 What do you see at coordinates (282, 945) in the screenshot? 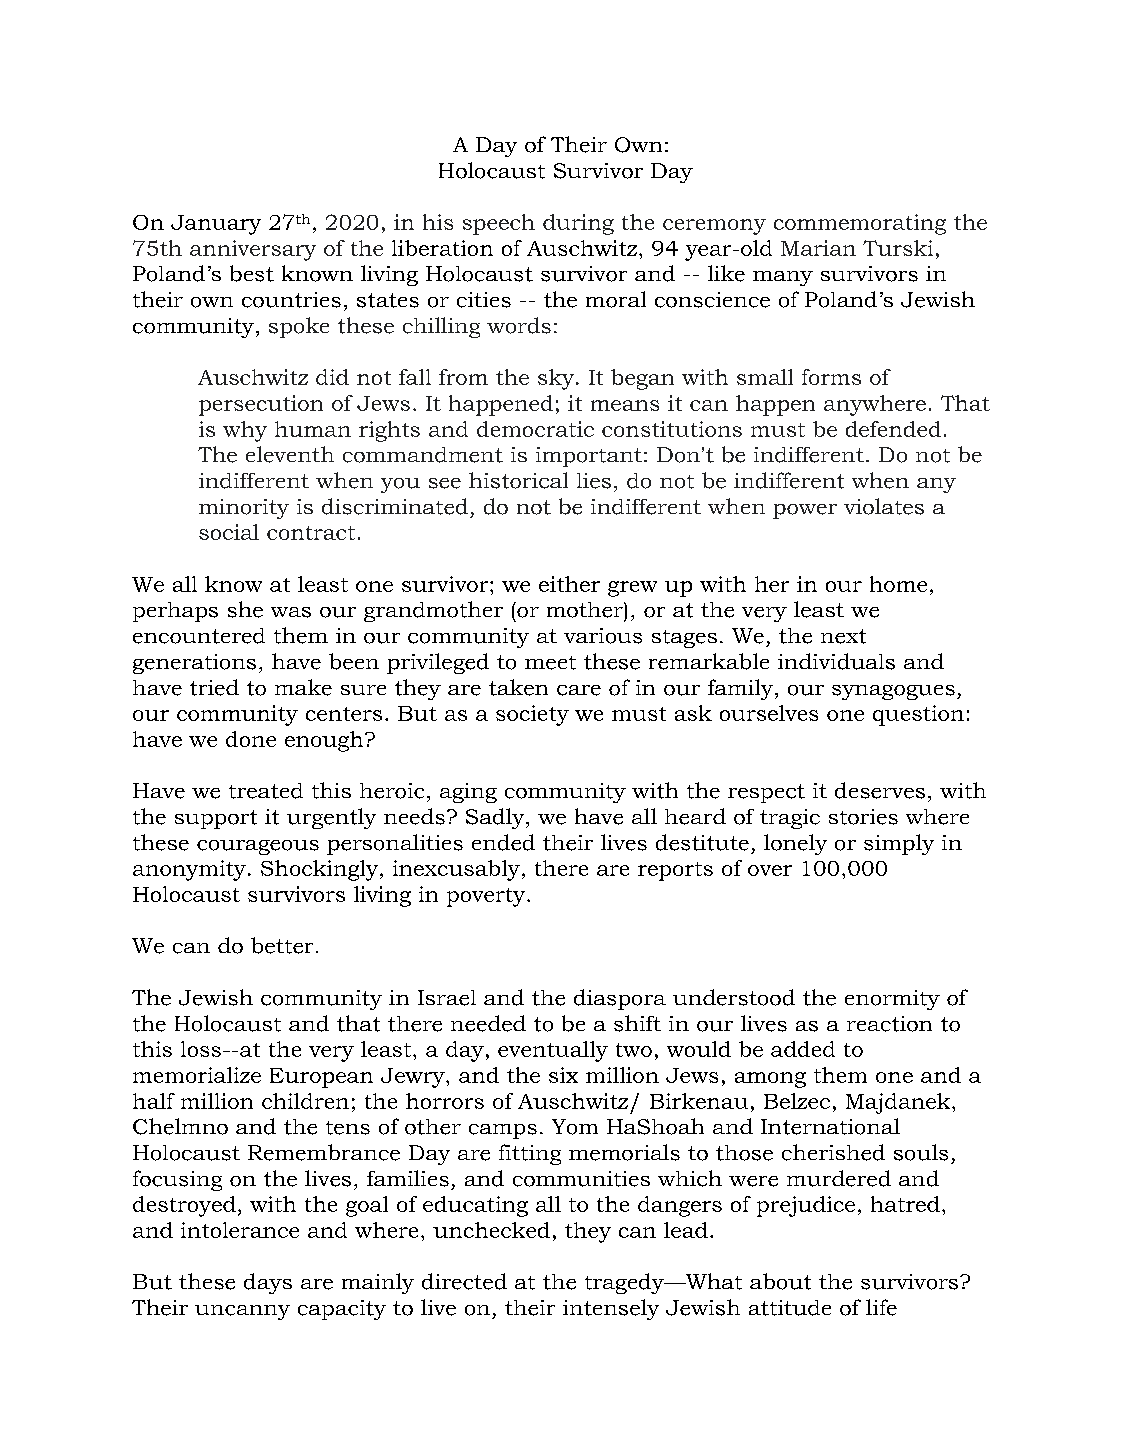
I see `better` at bounding box center [282, 945].
